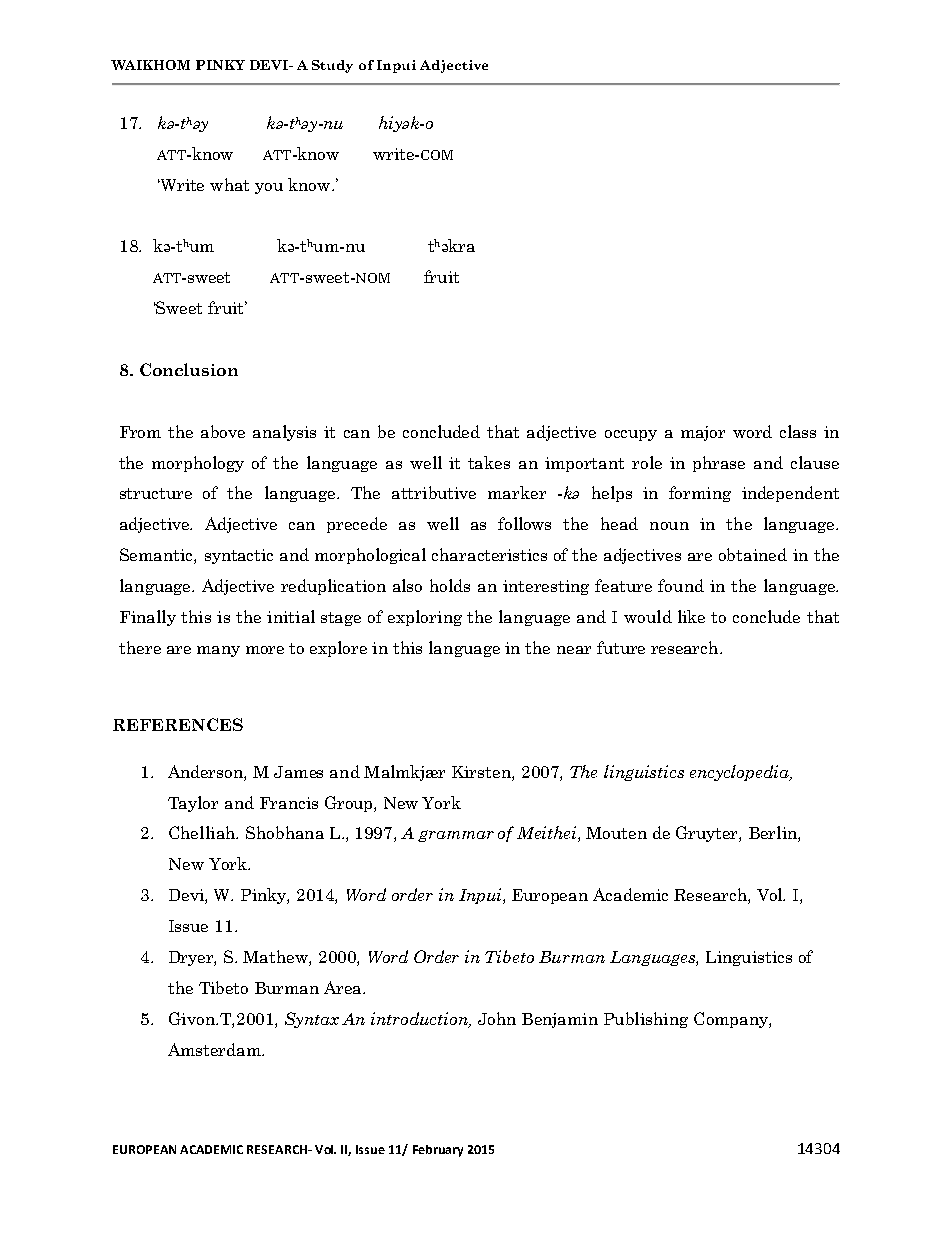  Describe the element at coordinates (691, 616) in the document. I see `like` at that location.
